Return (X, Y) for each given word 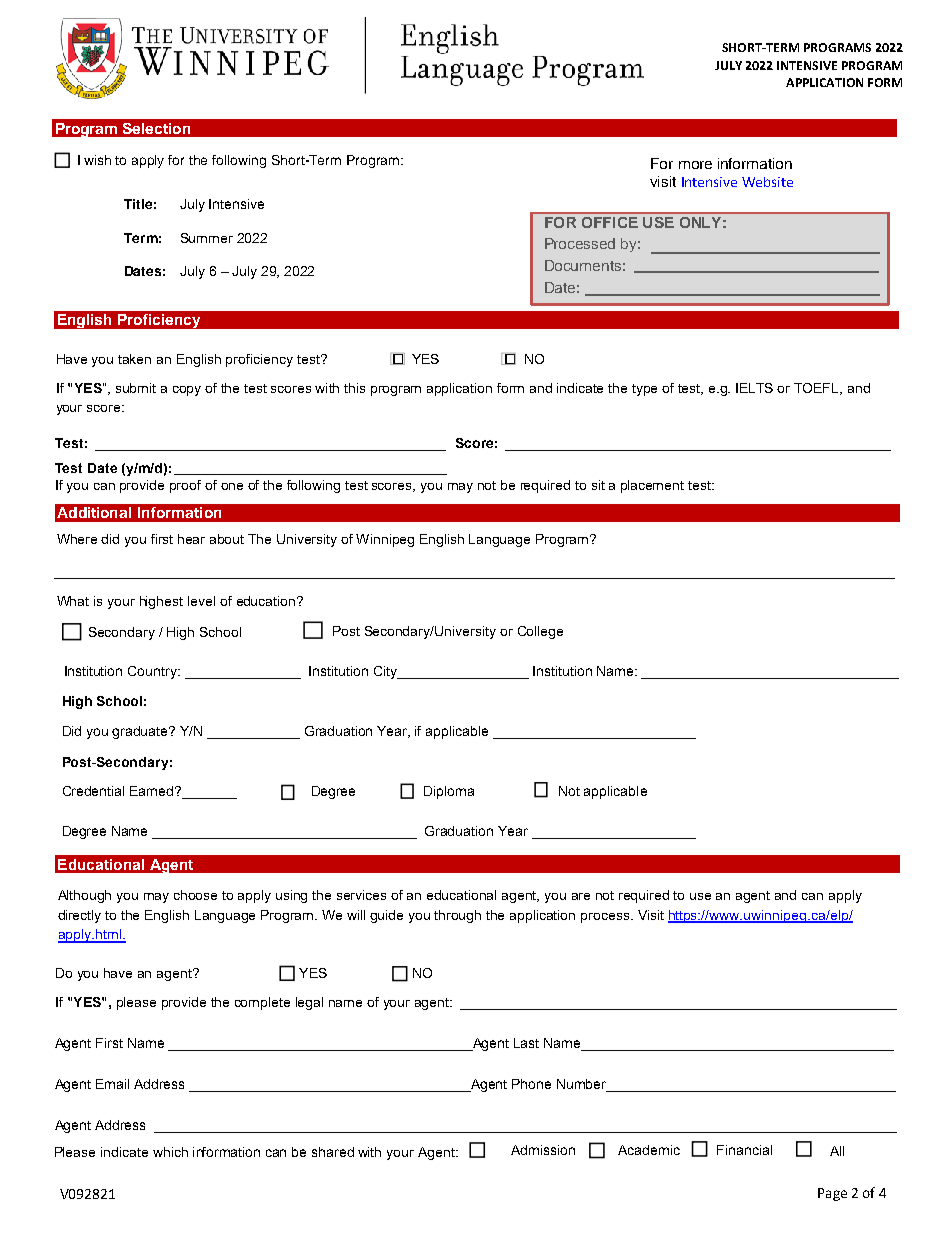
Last (526, 1043)
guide (386, 916)
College (540, 632)
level (201, 601)
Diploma (449, 792)
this (354, 388)
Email (112, 1084)
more (695, 165)
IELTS (754, 388)
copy (187, 391)
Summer (207, 238)
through (457, 916)
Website (767, 182)
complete (262, 1003)
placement (652, 486)
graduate (141, 732)
